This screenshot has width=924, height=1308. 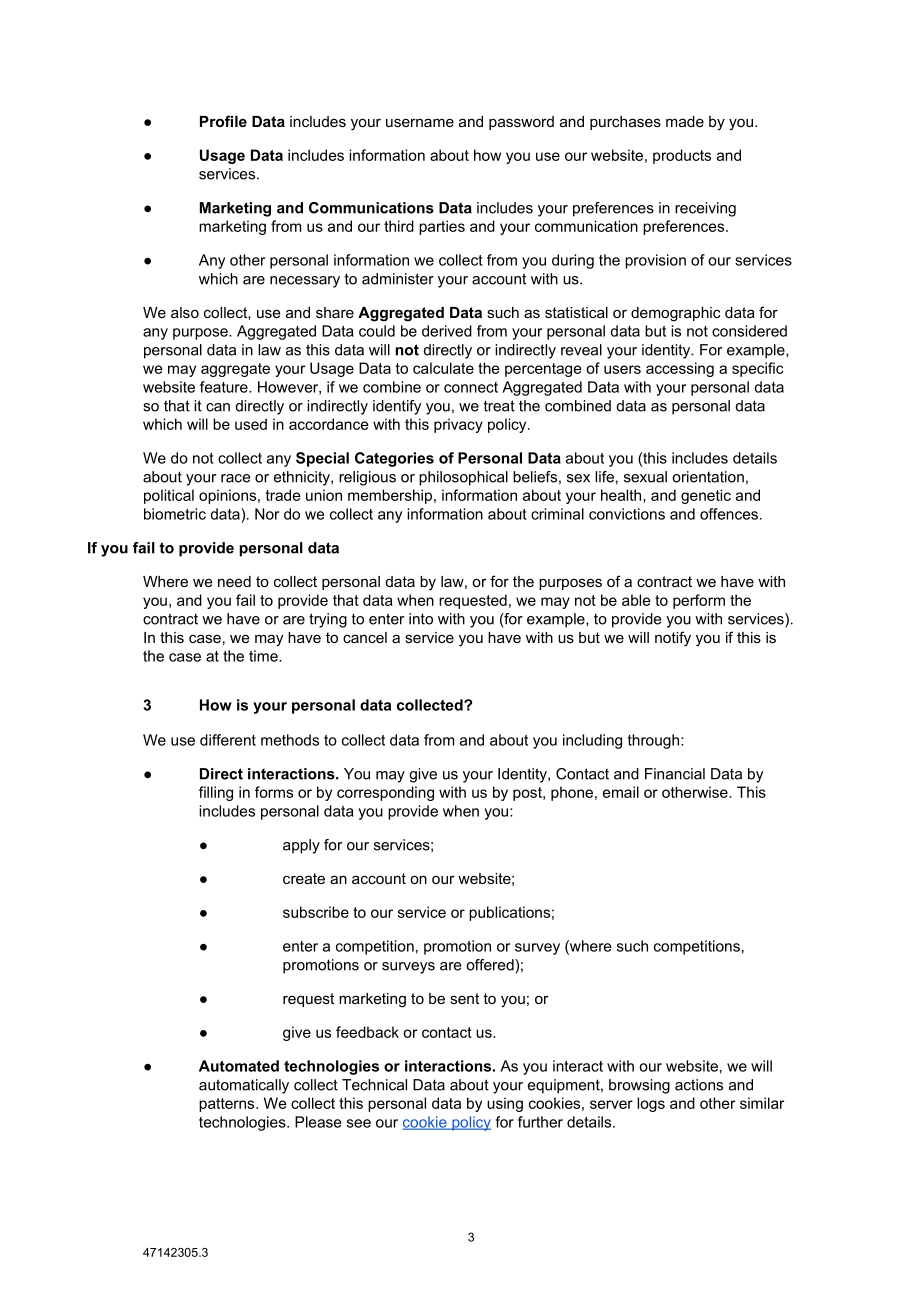 I want to click on corresponding, so click(x=385, y=793).
